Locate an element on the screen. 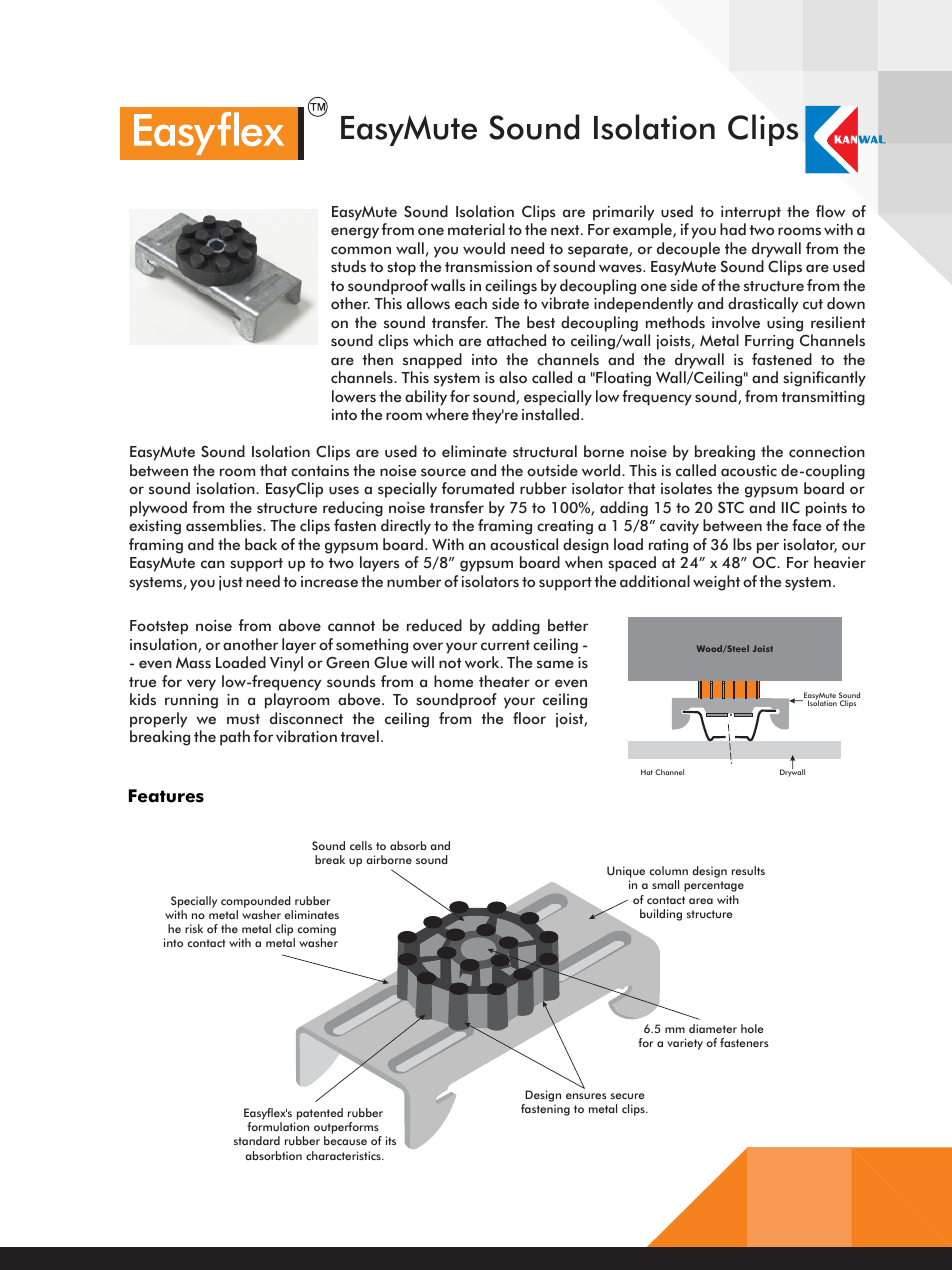 The image size is (952, 1270). cells is located at coordinates (361, 845).
